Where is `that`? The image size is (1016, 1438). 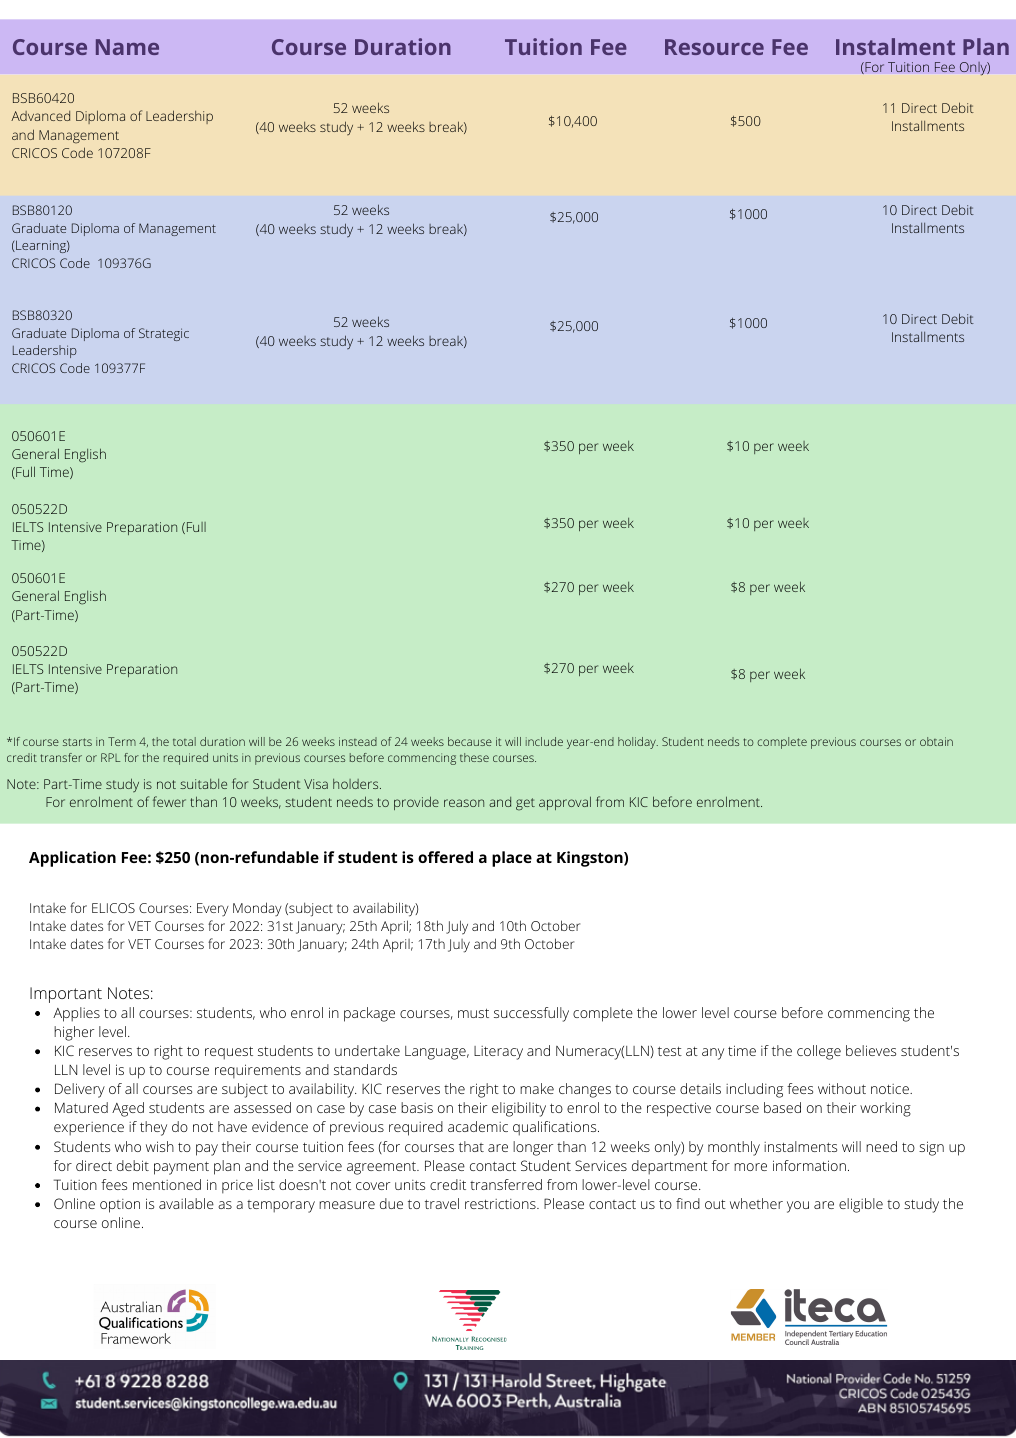
that is located at coordinates (471, 1146).
